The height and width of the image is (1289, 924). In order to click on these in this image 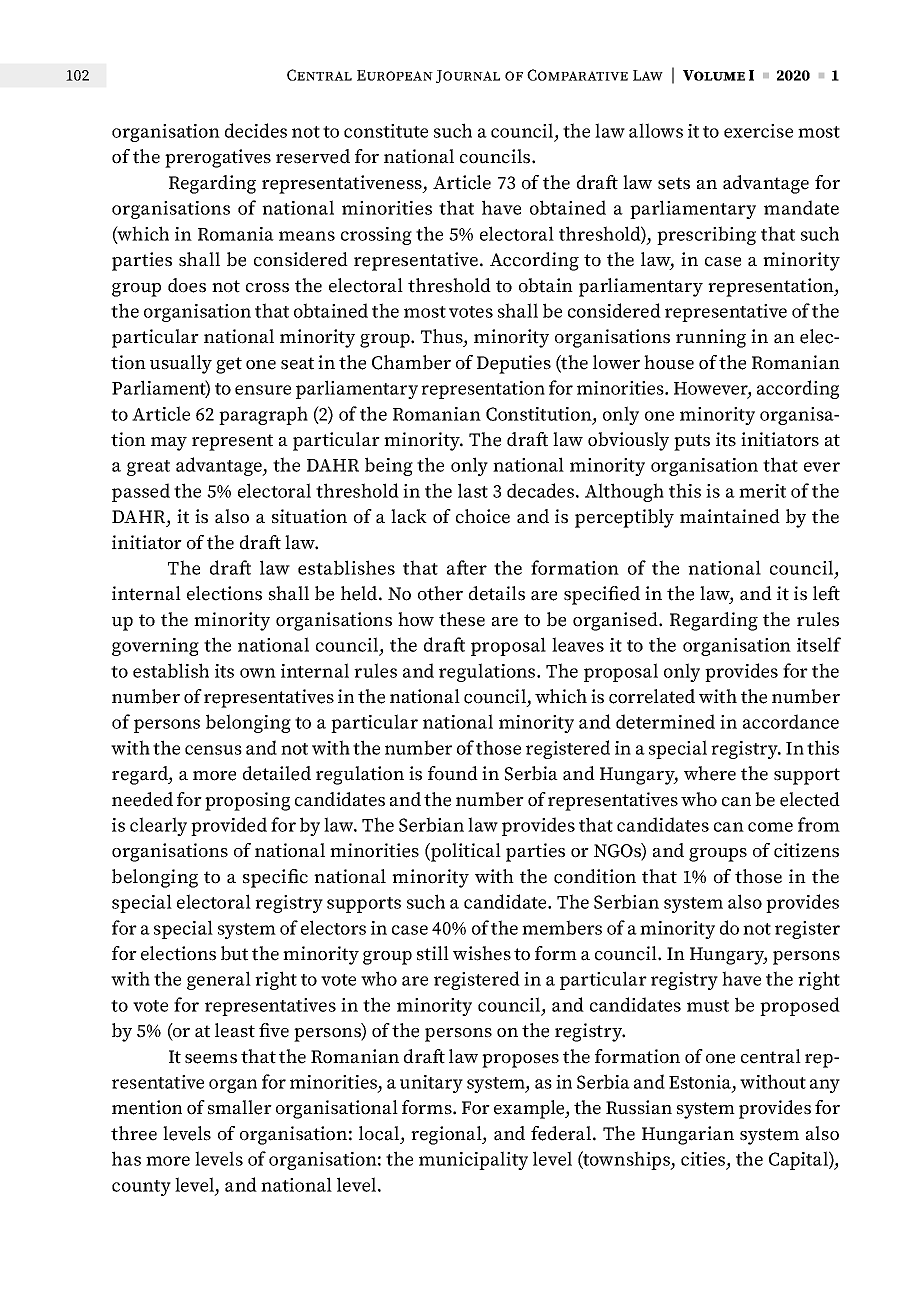, I will do `click(462, 619)`.
